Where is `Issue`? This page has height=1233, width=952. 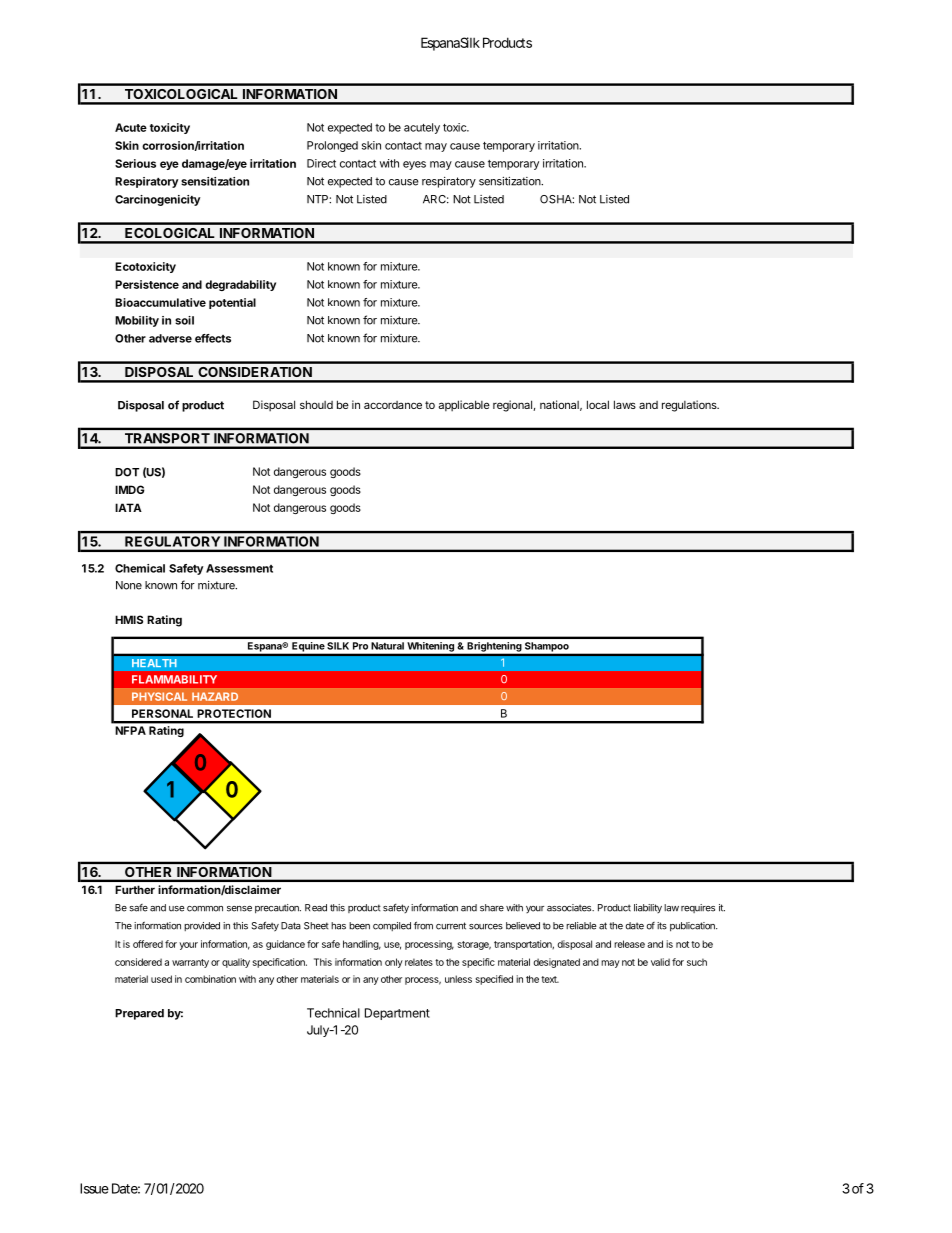
Issue is located at coordinates (94, 1188).
